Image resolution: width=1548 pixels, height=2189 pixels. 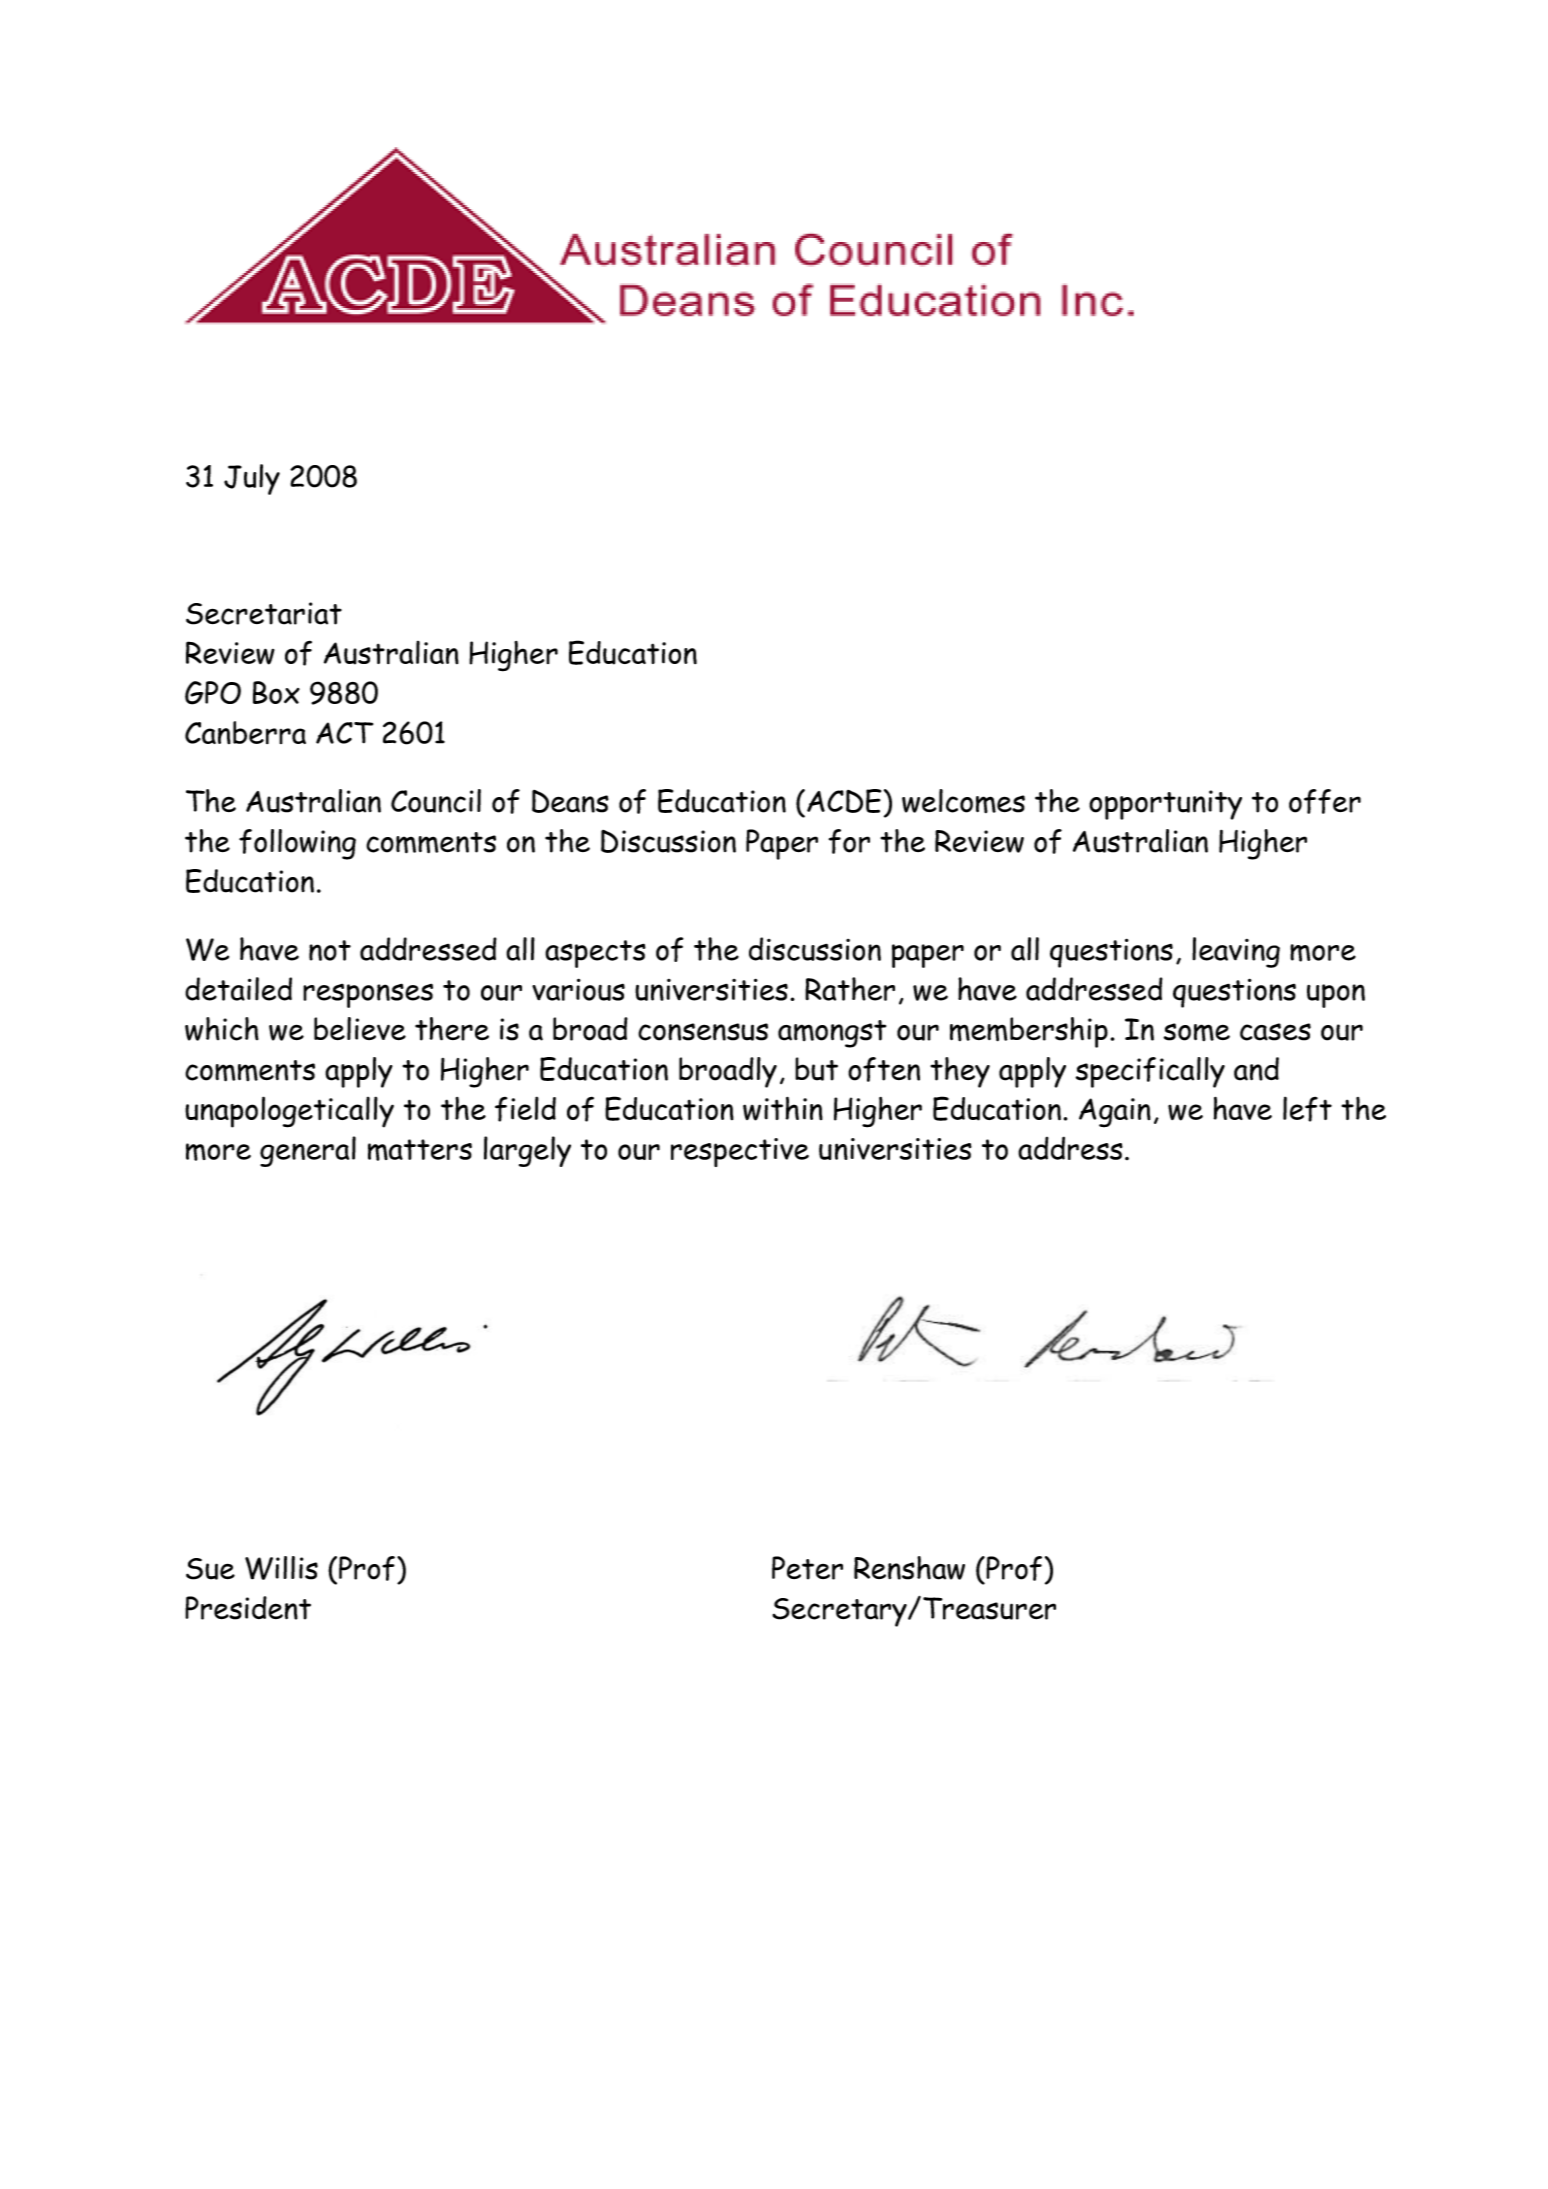 What do you see at coordinates (1115, 1113) in the screenshot?
I see `Again` at bounding box center [1115, 1113].
